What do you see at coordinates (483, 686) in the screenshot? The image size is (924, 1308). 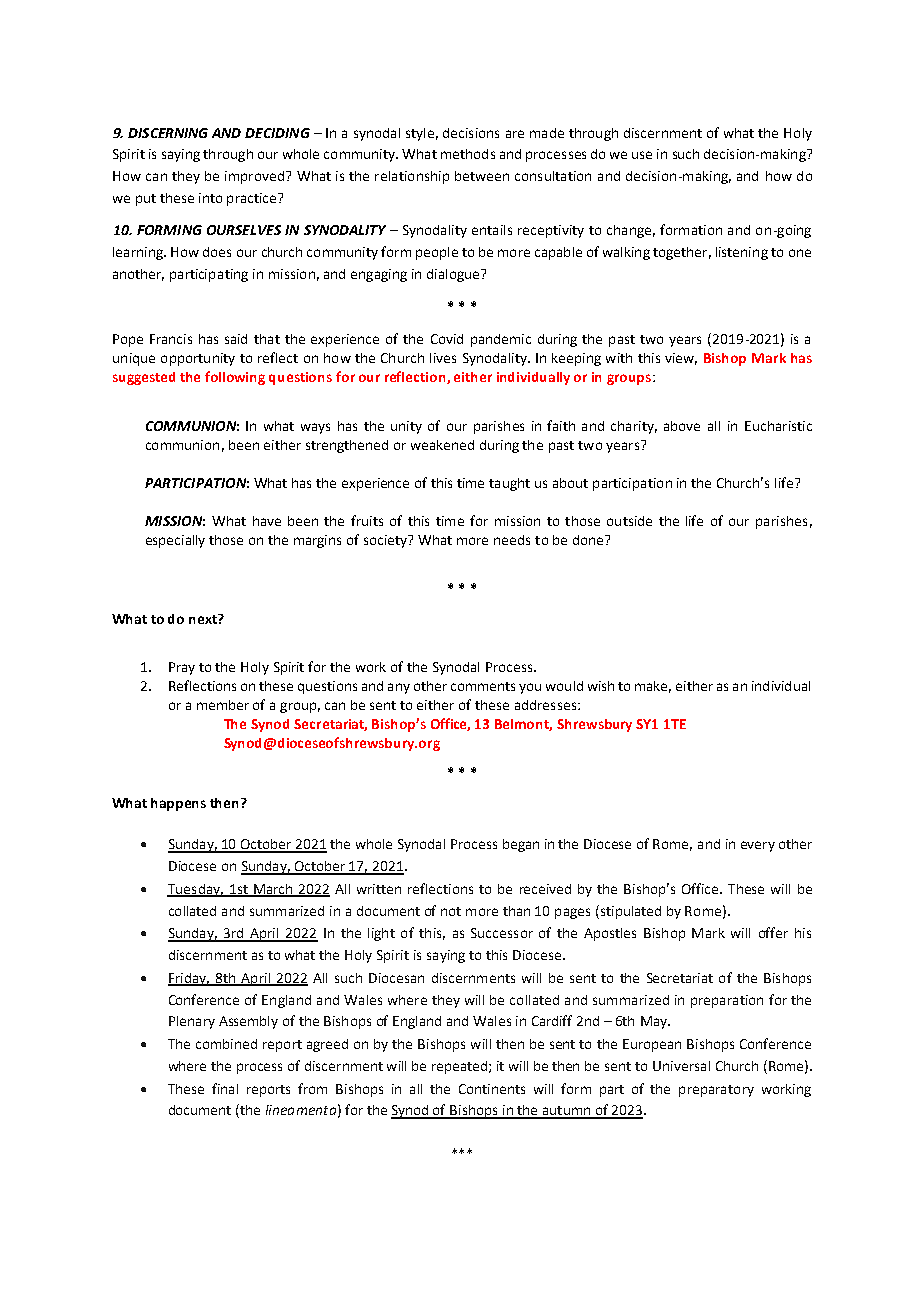 I see `comments` at bounding box center [483, 686].
